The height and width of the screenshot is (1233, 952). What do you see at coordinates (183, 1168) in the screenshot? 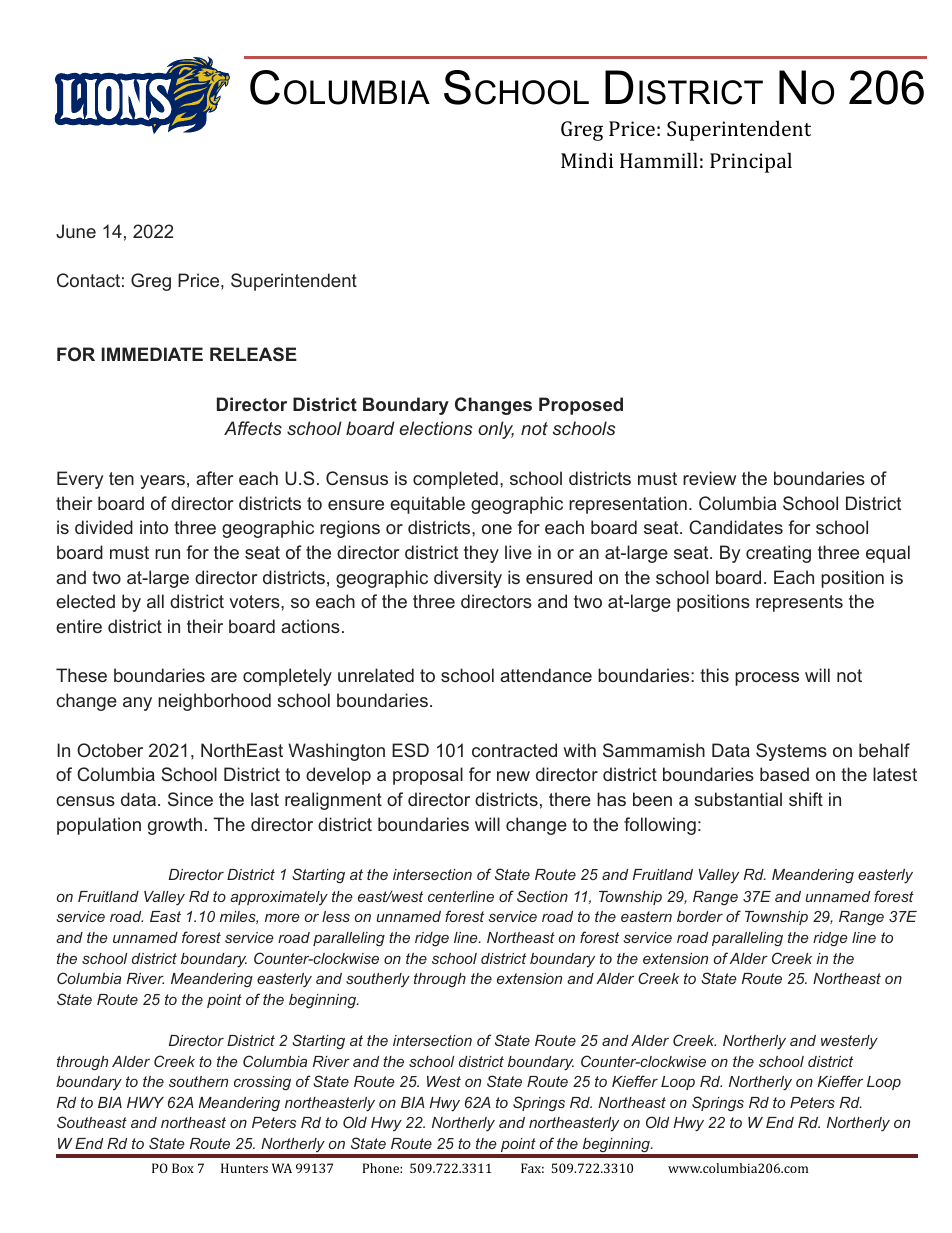
I see `Box` at bounding box center [183, 1168].
